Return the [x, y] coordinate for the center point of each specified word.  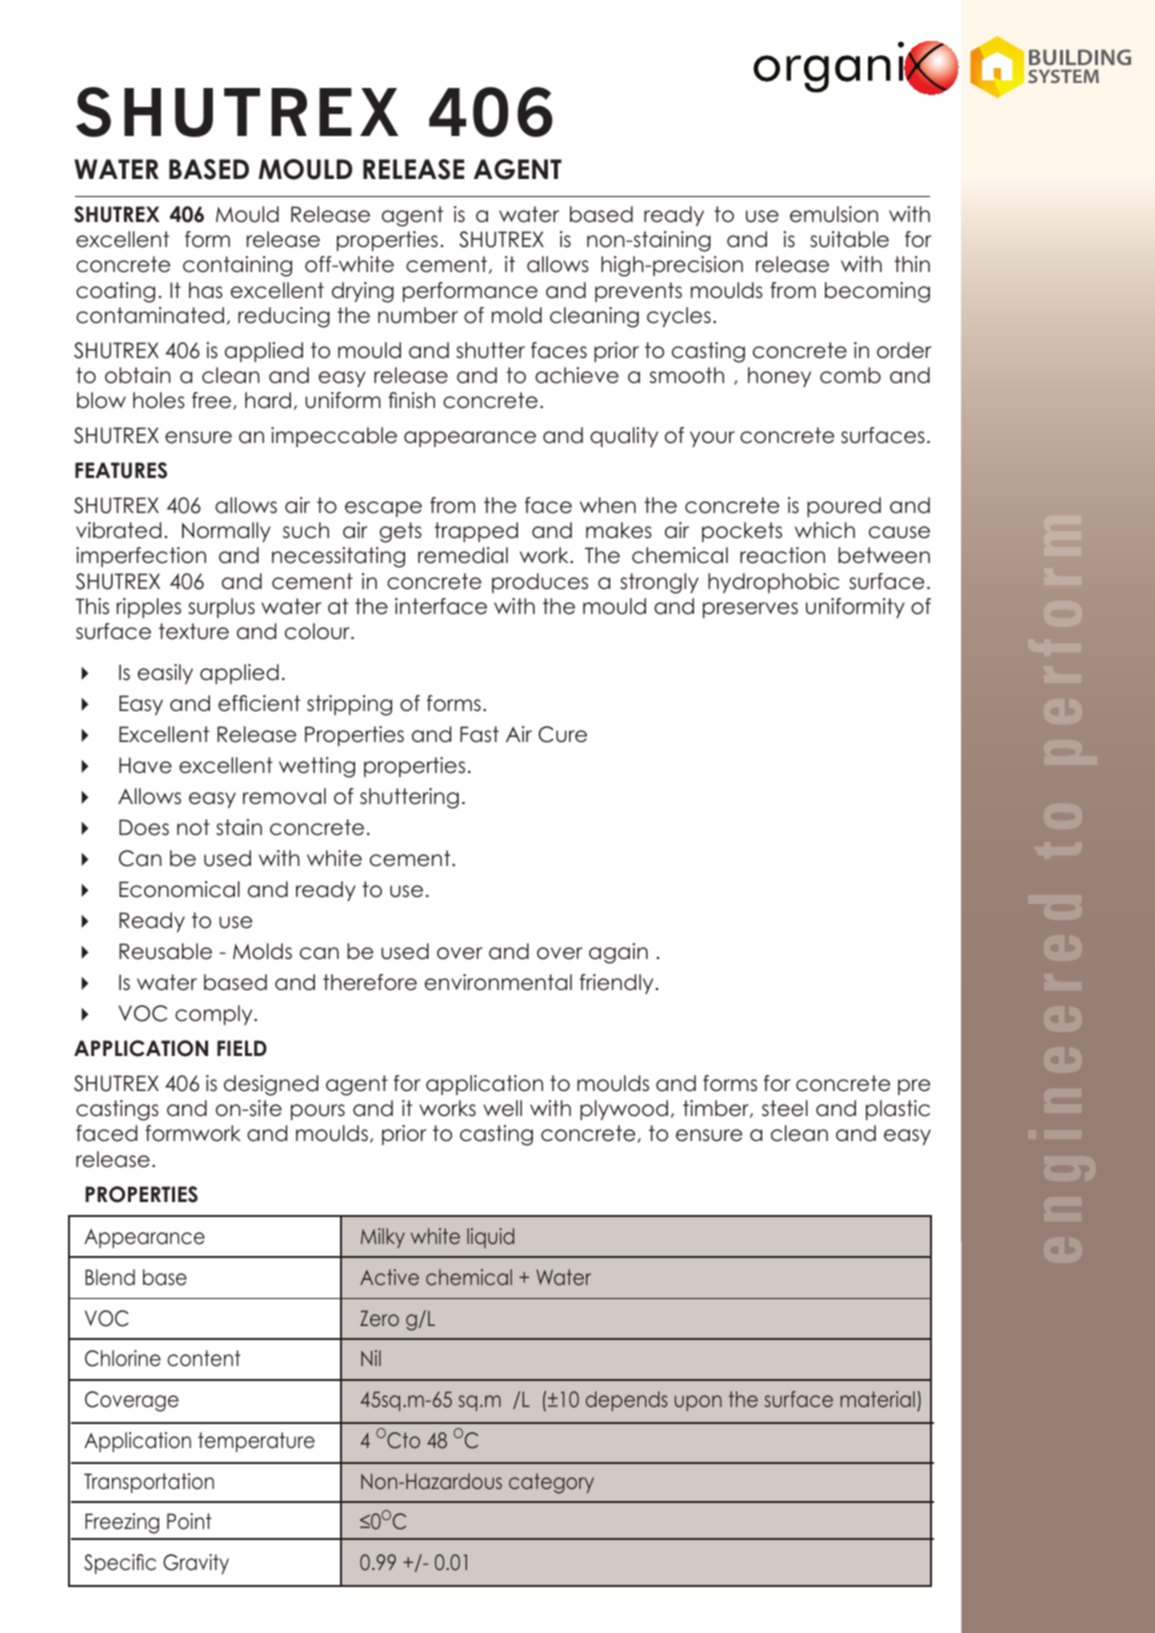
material [877, 1399]
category [551, 1483]
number [418, 315]
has [206, 290]
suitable [849, 239]
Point [189, 1521]
